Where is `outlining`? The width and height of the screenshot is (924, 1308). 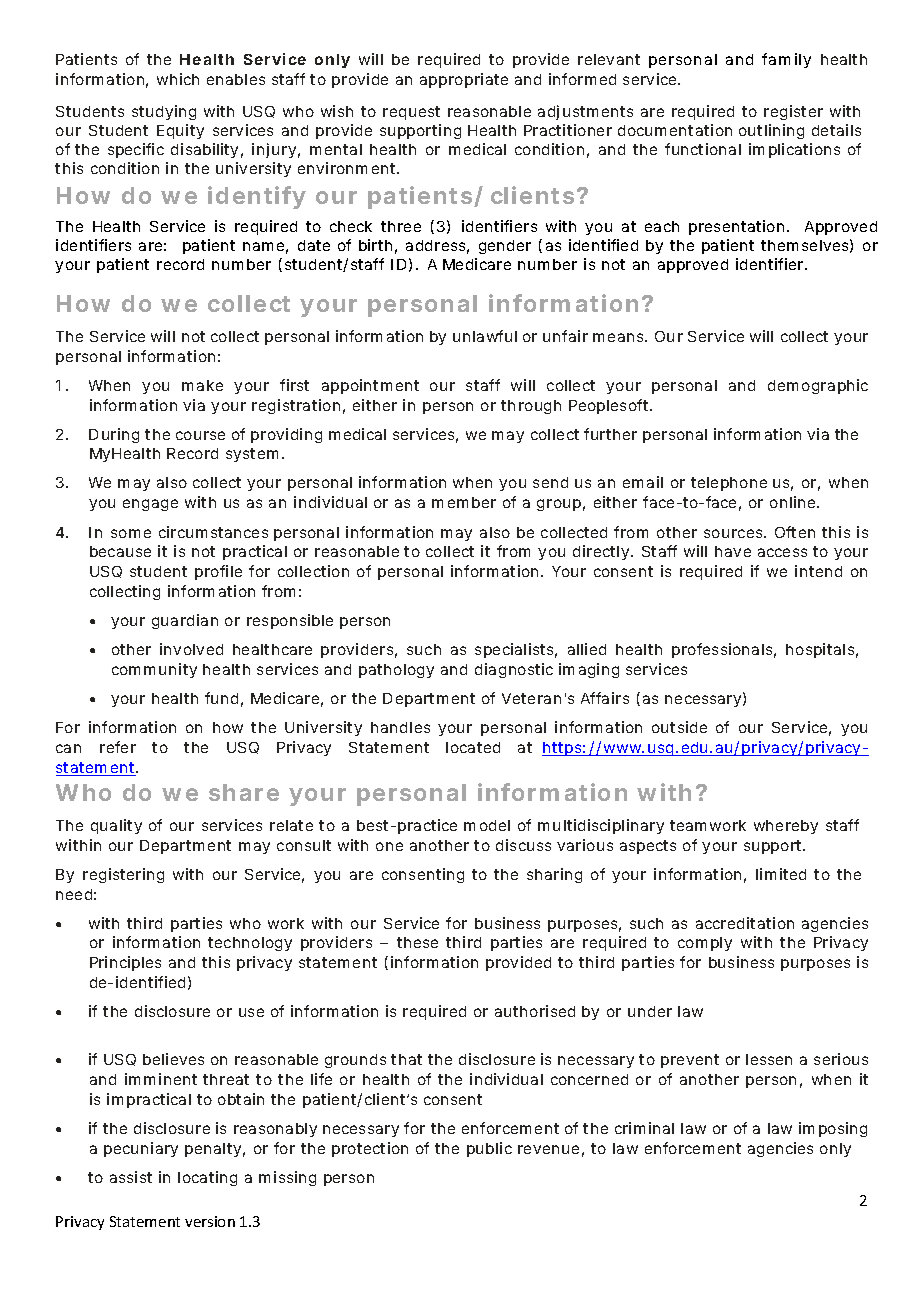 outlining is located at coordinates (771, 131).
